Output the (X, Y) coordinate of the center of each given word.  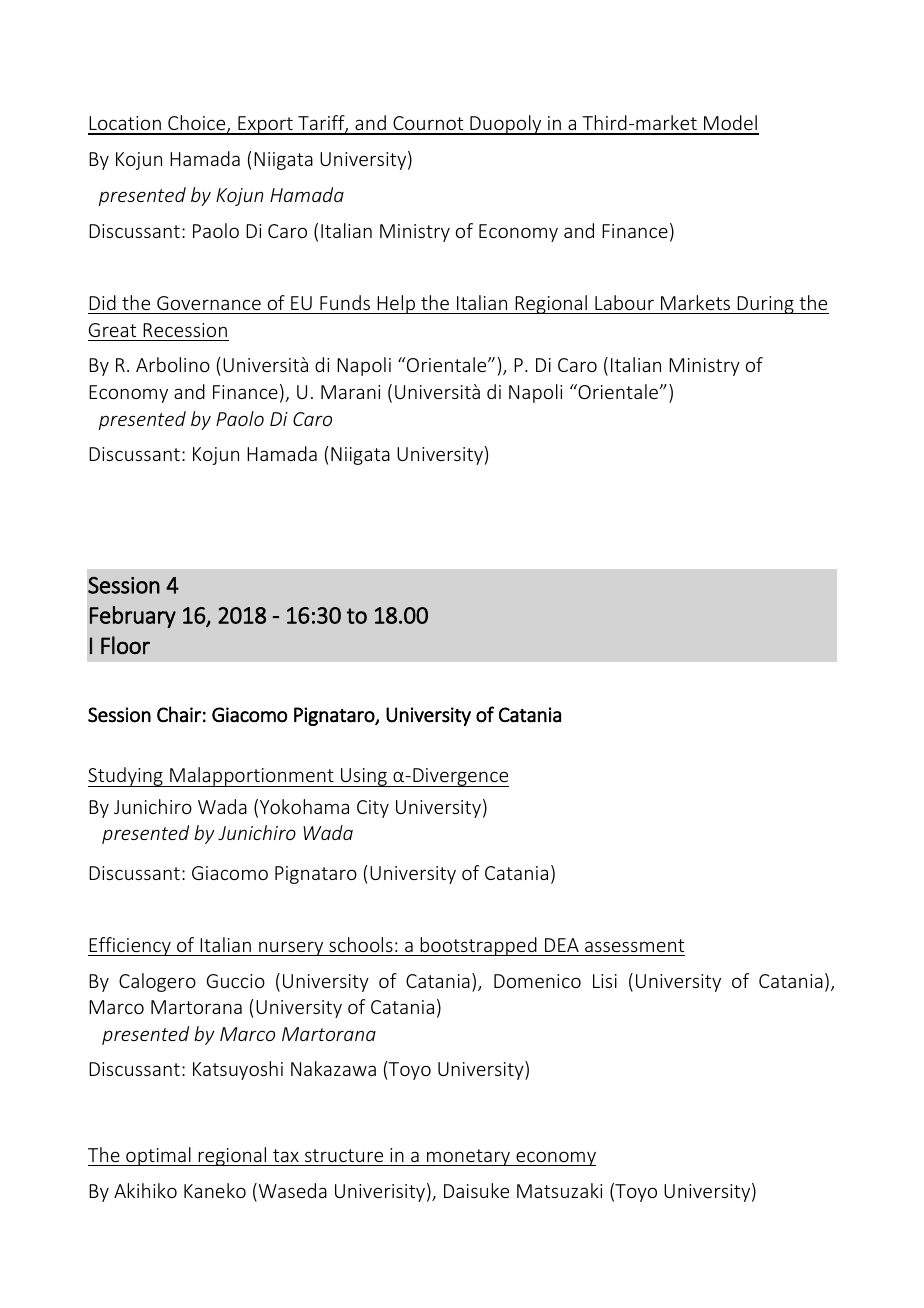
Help (396, 304)
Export (265, 125)
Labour (624, 302)
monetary (469, 1157)
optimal (158, 1156)
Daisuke (476, 1190)
